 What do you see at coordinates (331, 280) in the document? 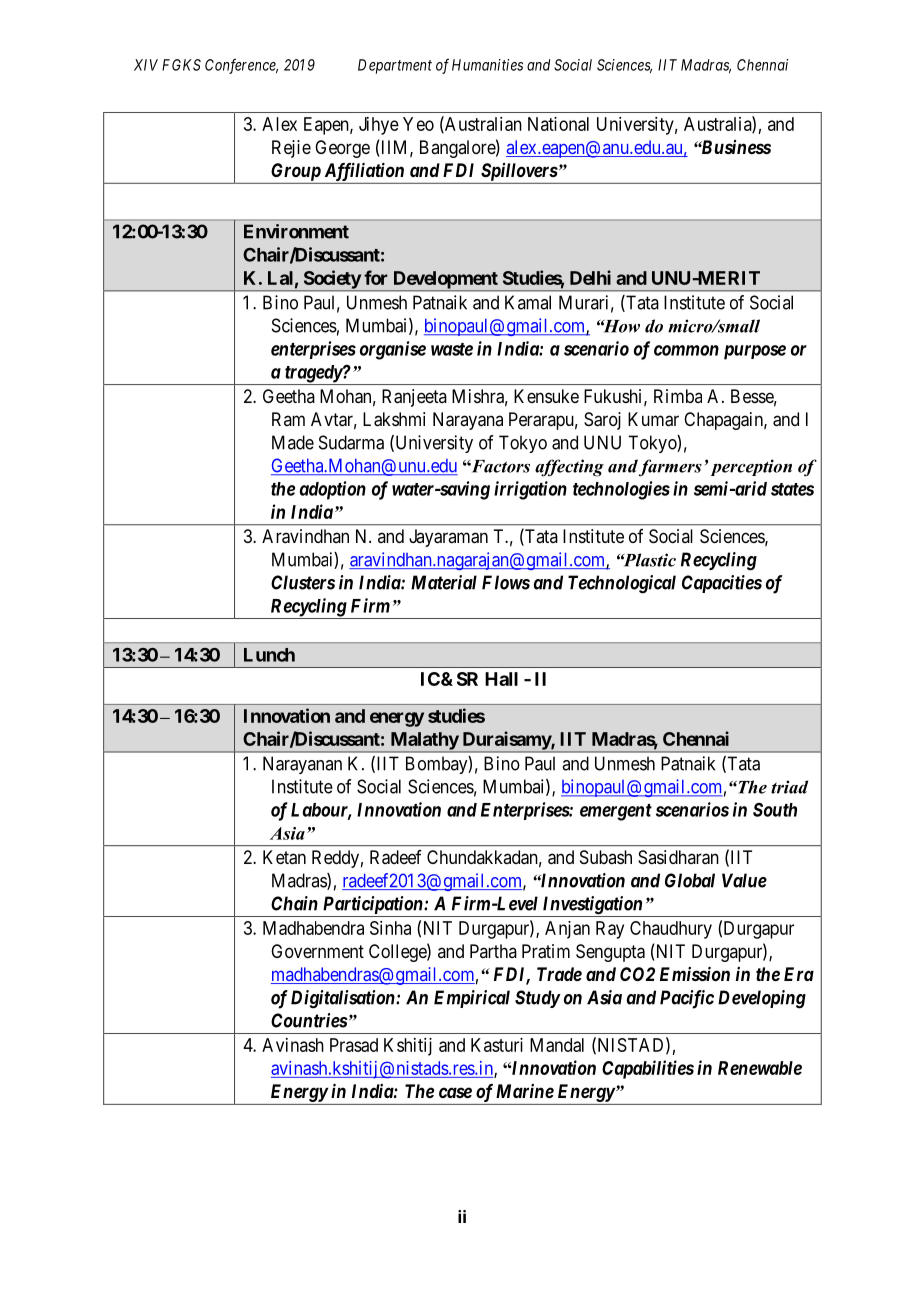
I see `Society` at bounding box center [331, 280].
